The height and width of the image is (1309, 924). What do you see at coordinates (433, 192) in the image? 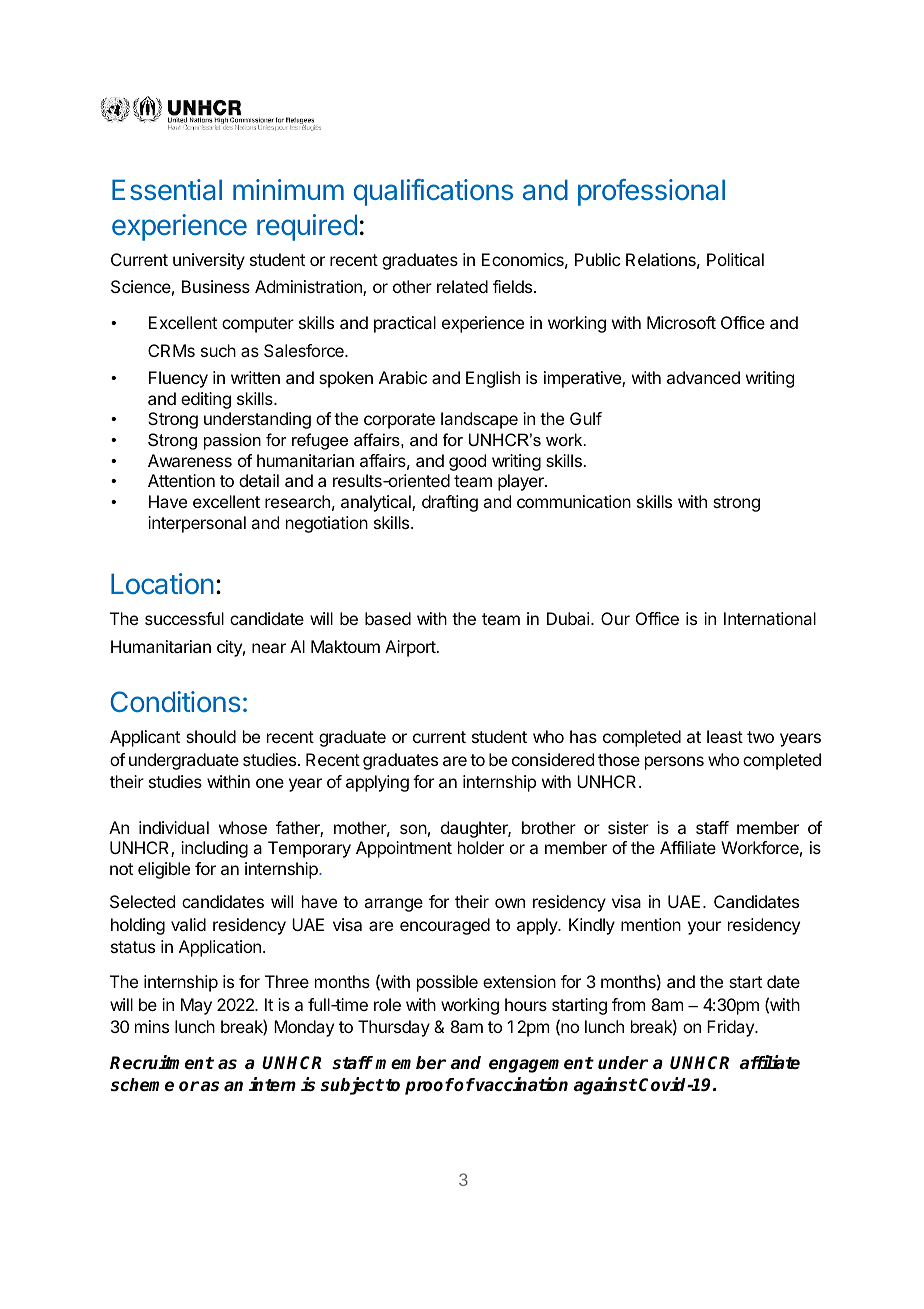
I see `qualifications` at bounding box center [433, 192].
